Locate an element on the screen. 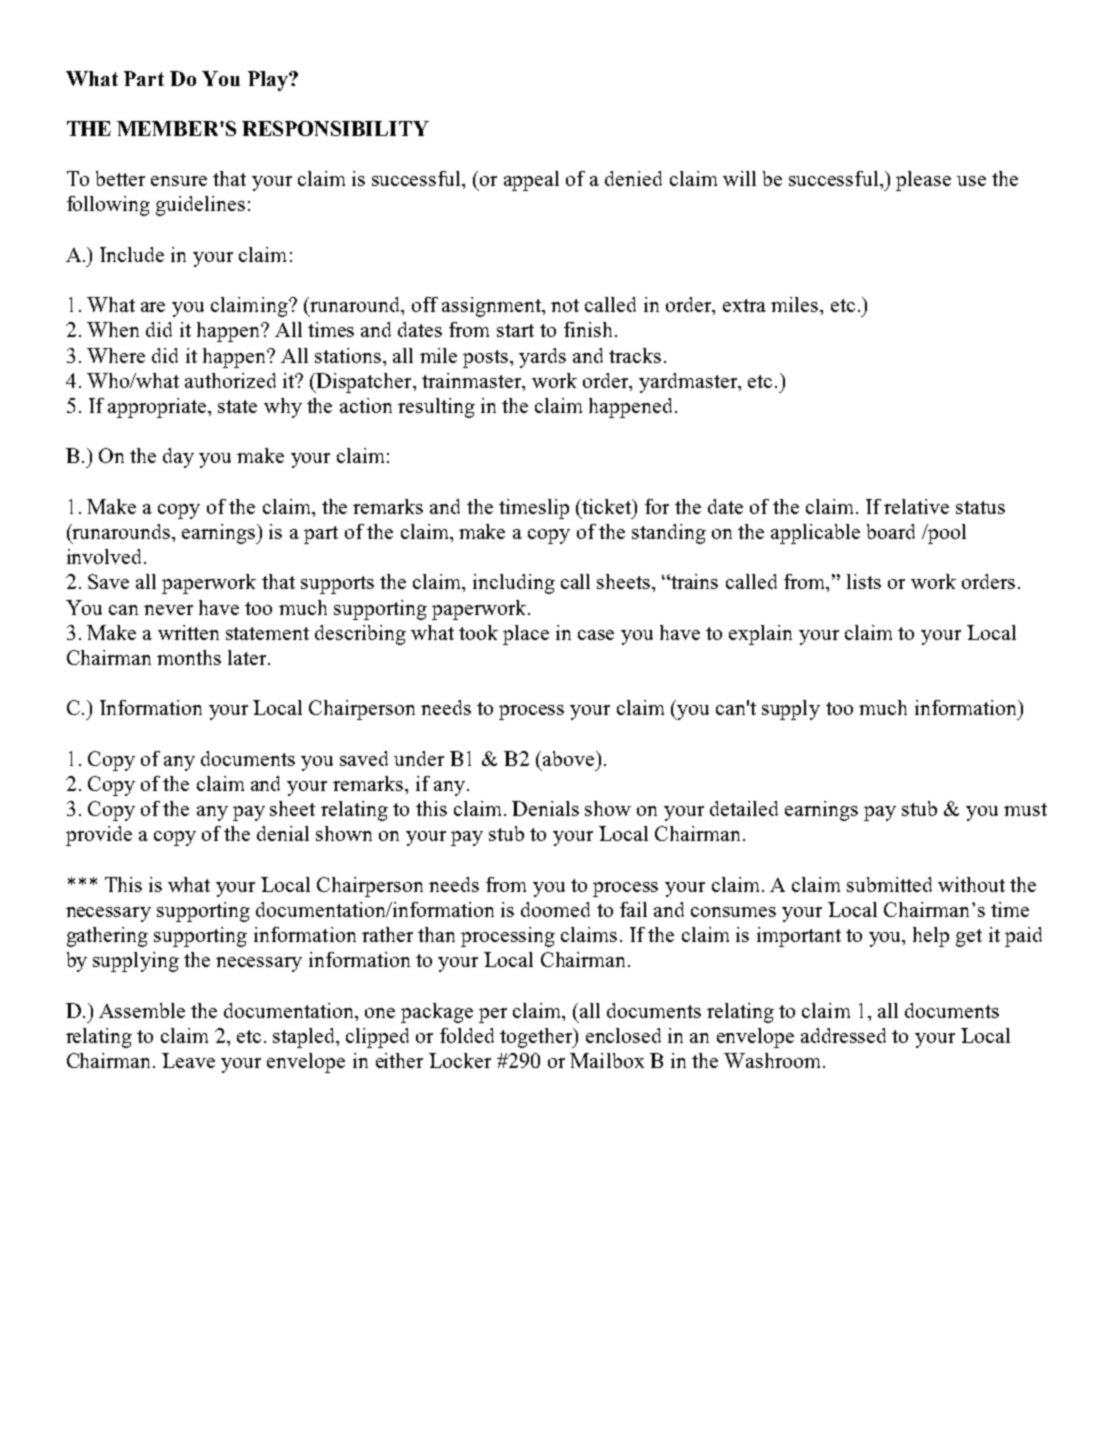 The height and width of the screenshot is (1446, 1117). please is located at coordinates (923, 181).
